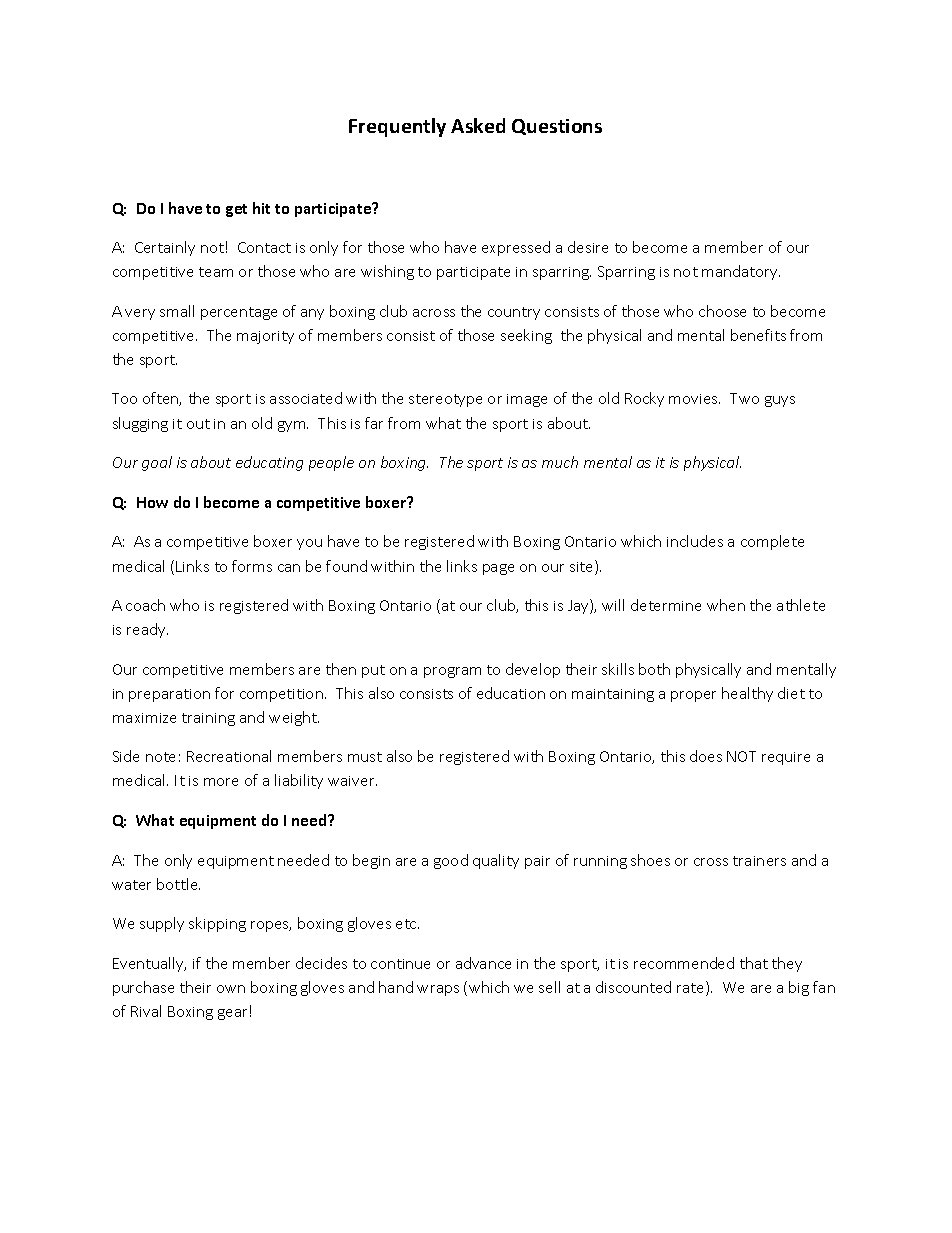  Describe the element at coordinates (706, 756) in the screenshot. I see `does` at that location.
